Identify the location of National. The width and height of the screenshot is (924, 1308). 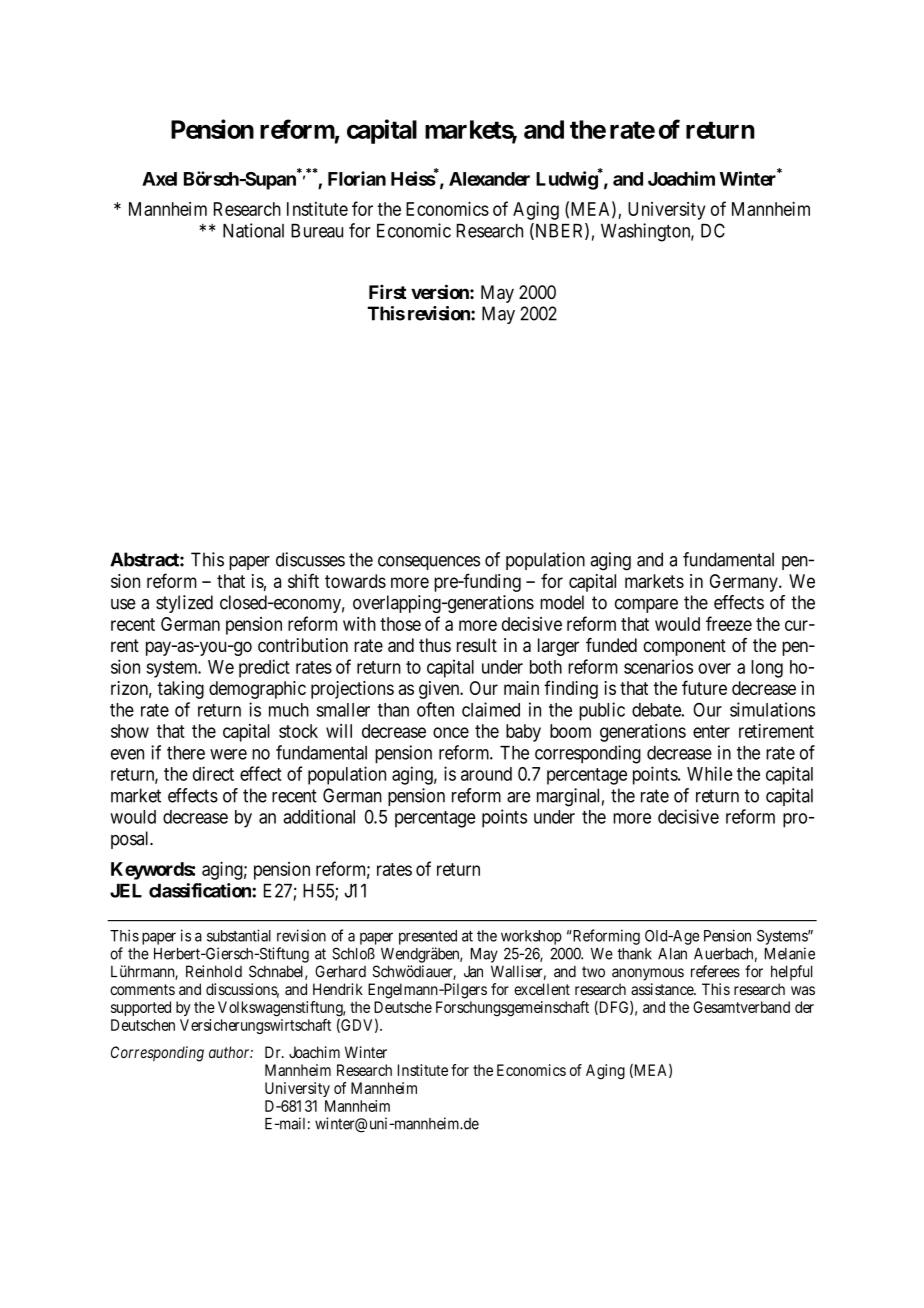
(253, 230).
